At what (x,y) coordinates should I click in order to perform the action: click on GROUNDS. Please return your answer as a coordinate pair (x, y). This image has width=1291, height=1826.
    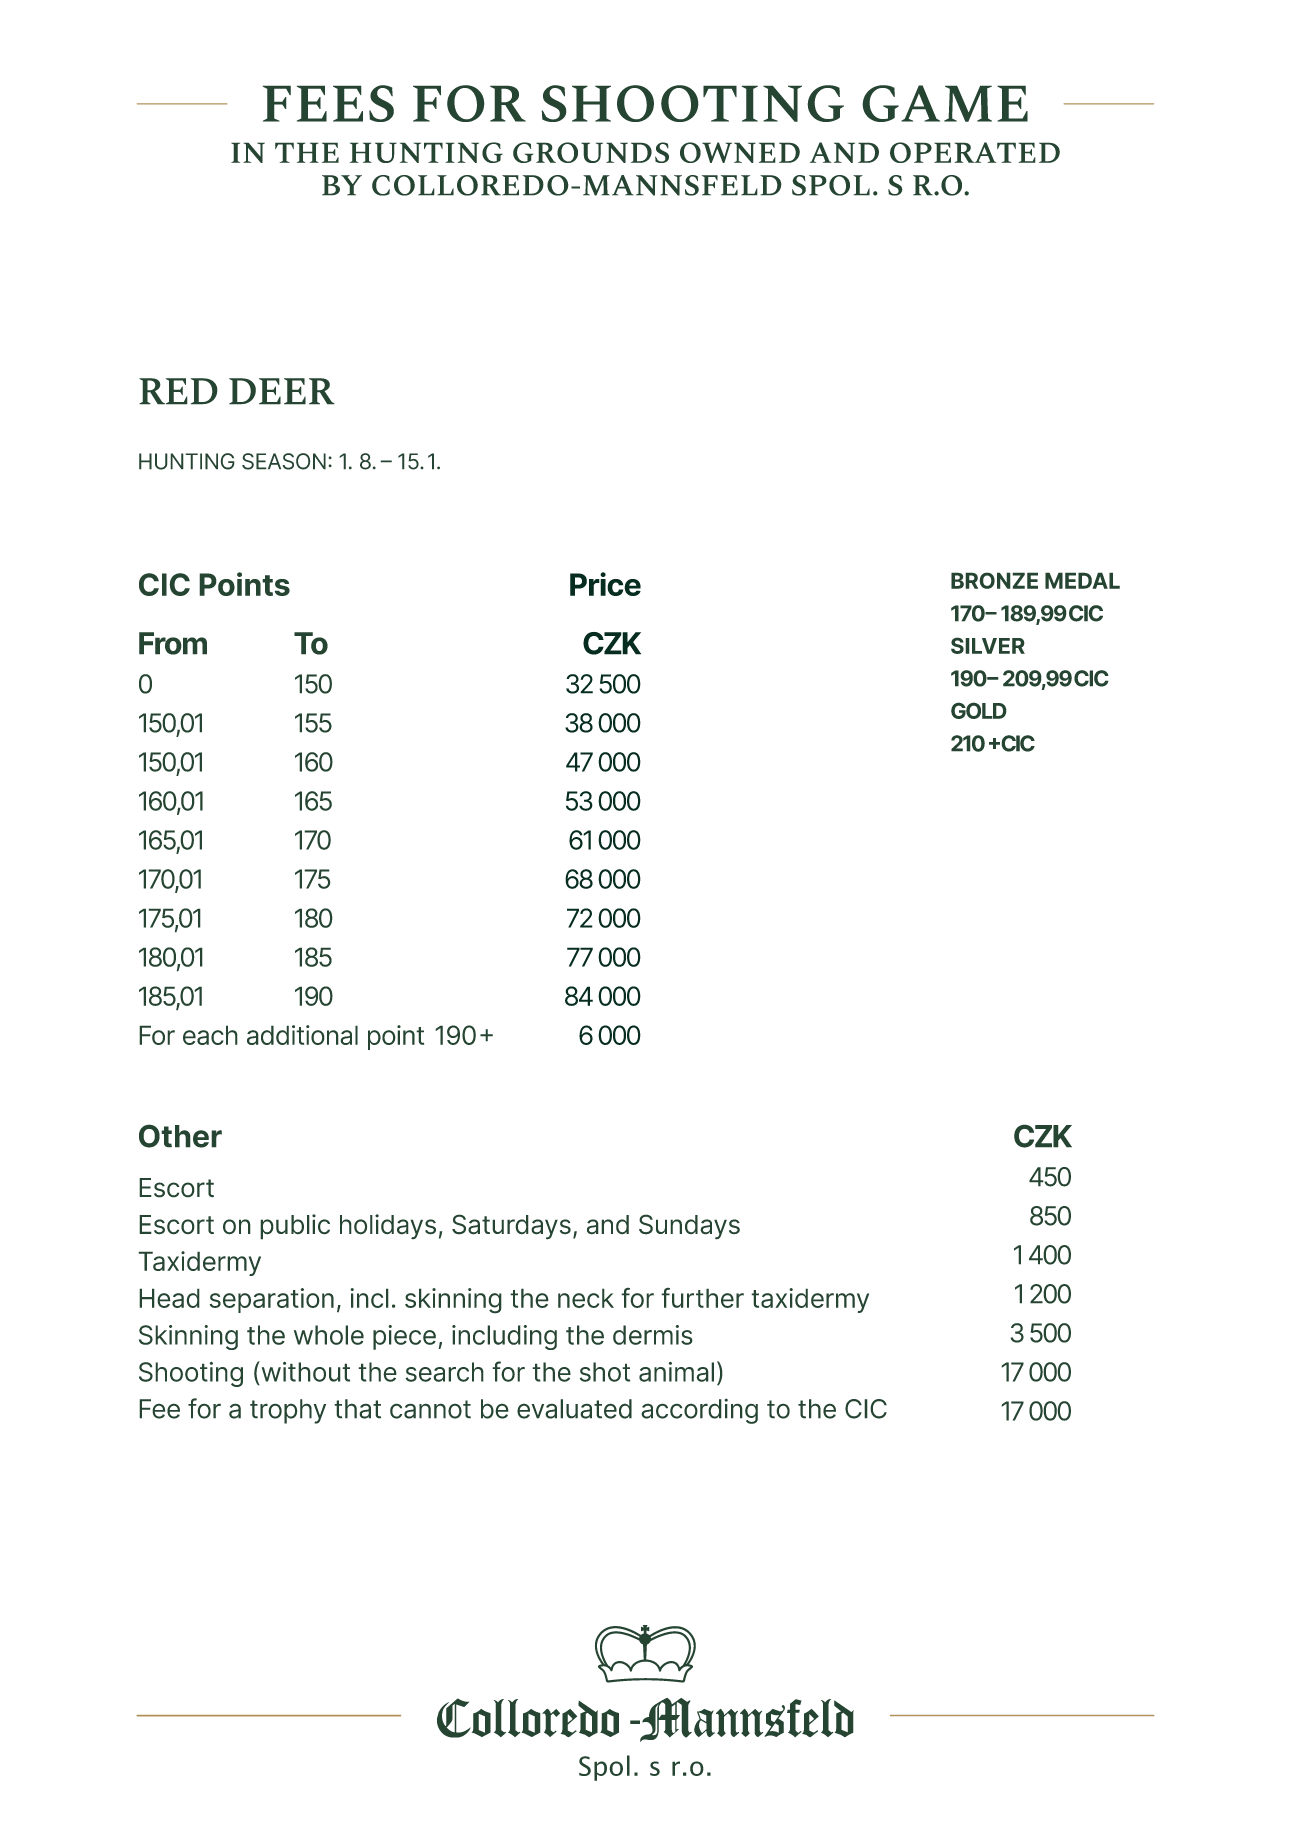
    Looking at the image, I should click on (591, 152).
